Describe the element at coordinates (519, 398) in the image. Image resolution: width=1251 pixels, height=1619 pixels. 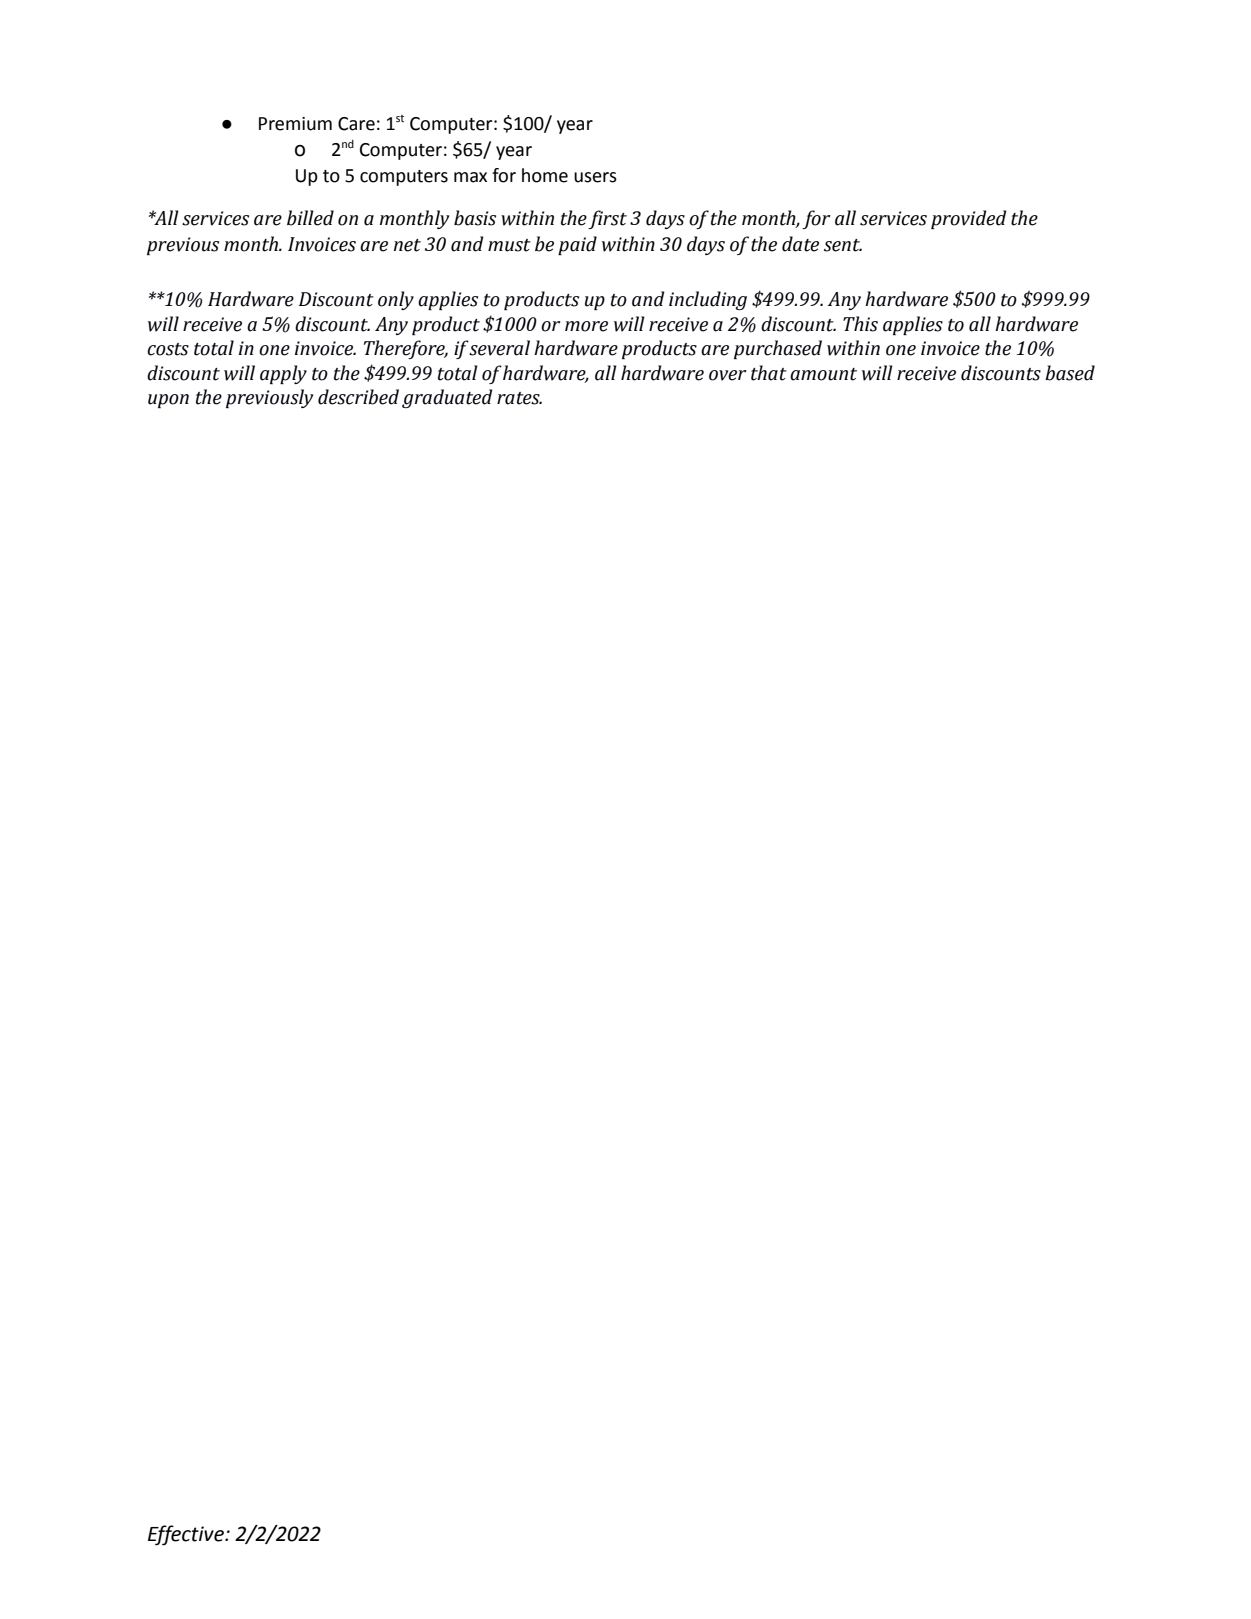
I see `rates` at that location.
